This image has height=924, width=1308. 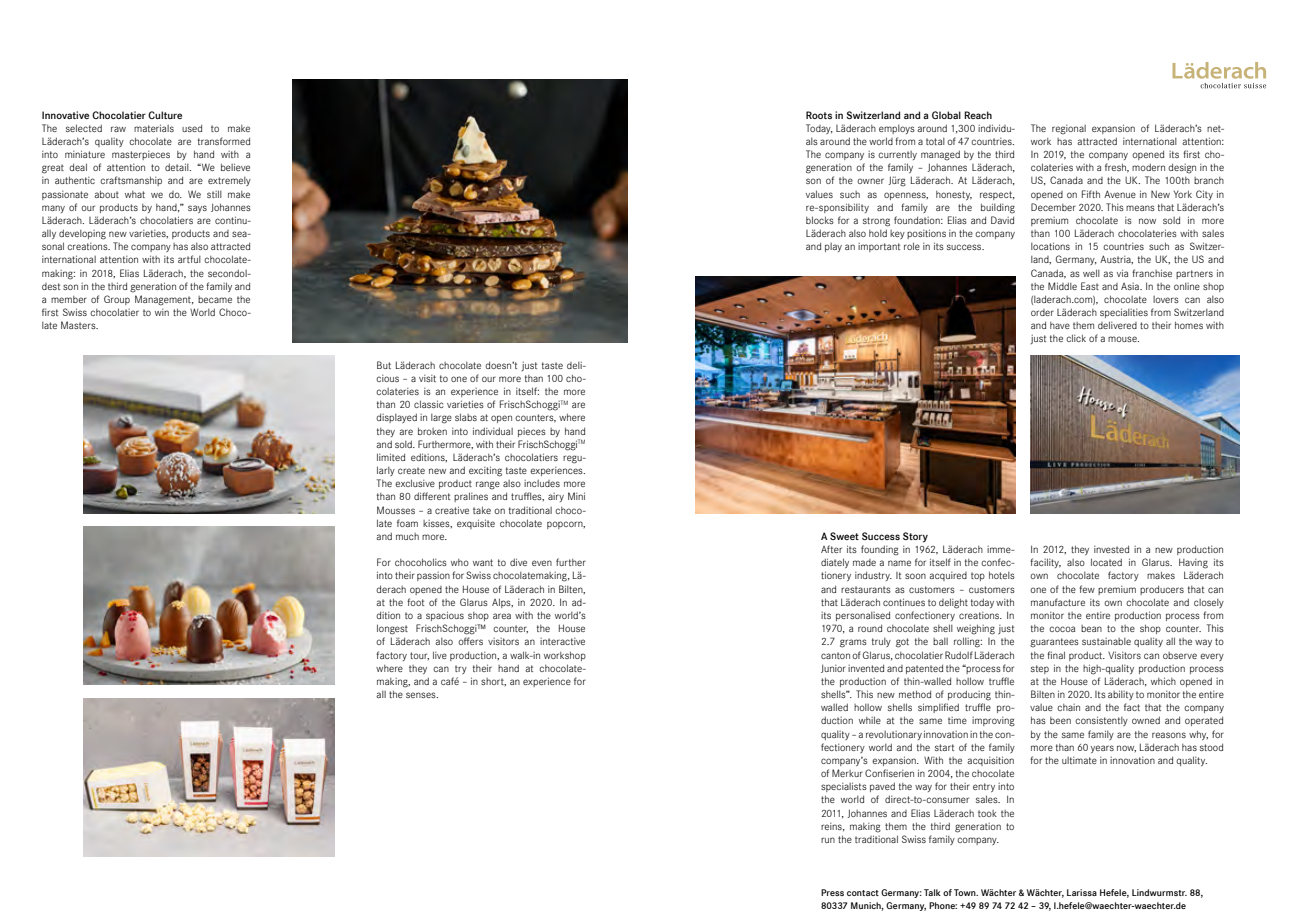 I want to click on used, so click(x=192, y=128).
